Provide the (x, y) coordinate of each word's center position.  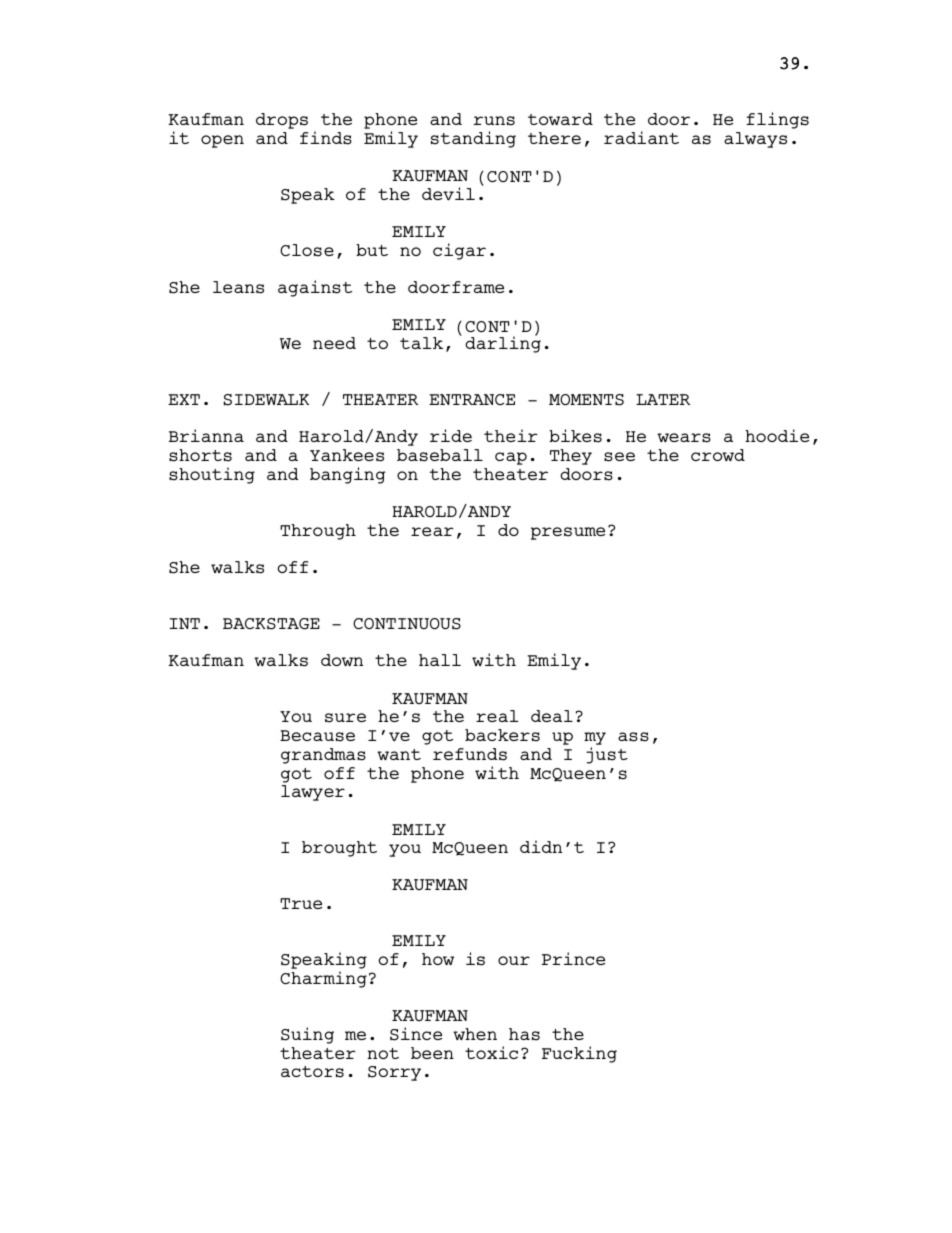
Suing (307, 1035)
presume (568, 533)
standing (473, 139)
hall (440, 660)
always (755, 140)
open (222, 141)
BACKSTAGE (271, 624)
